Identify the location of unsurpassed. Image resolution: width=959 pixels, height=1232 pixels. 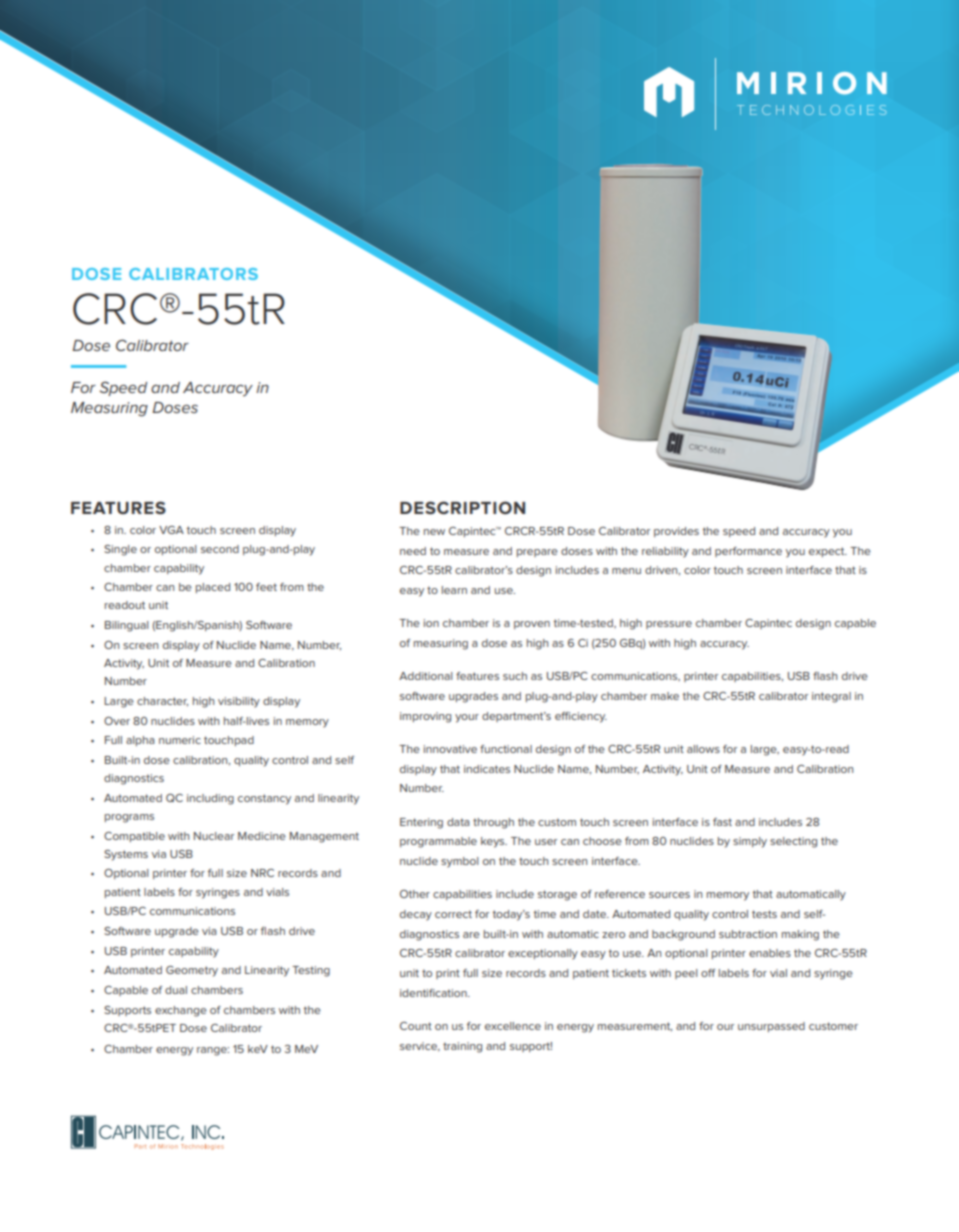
(771, 1027).
